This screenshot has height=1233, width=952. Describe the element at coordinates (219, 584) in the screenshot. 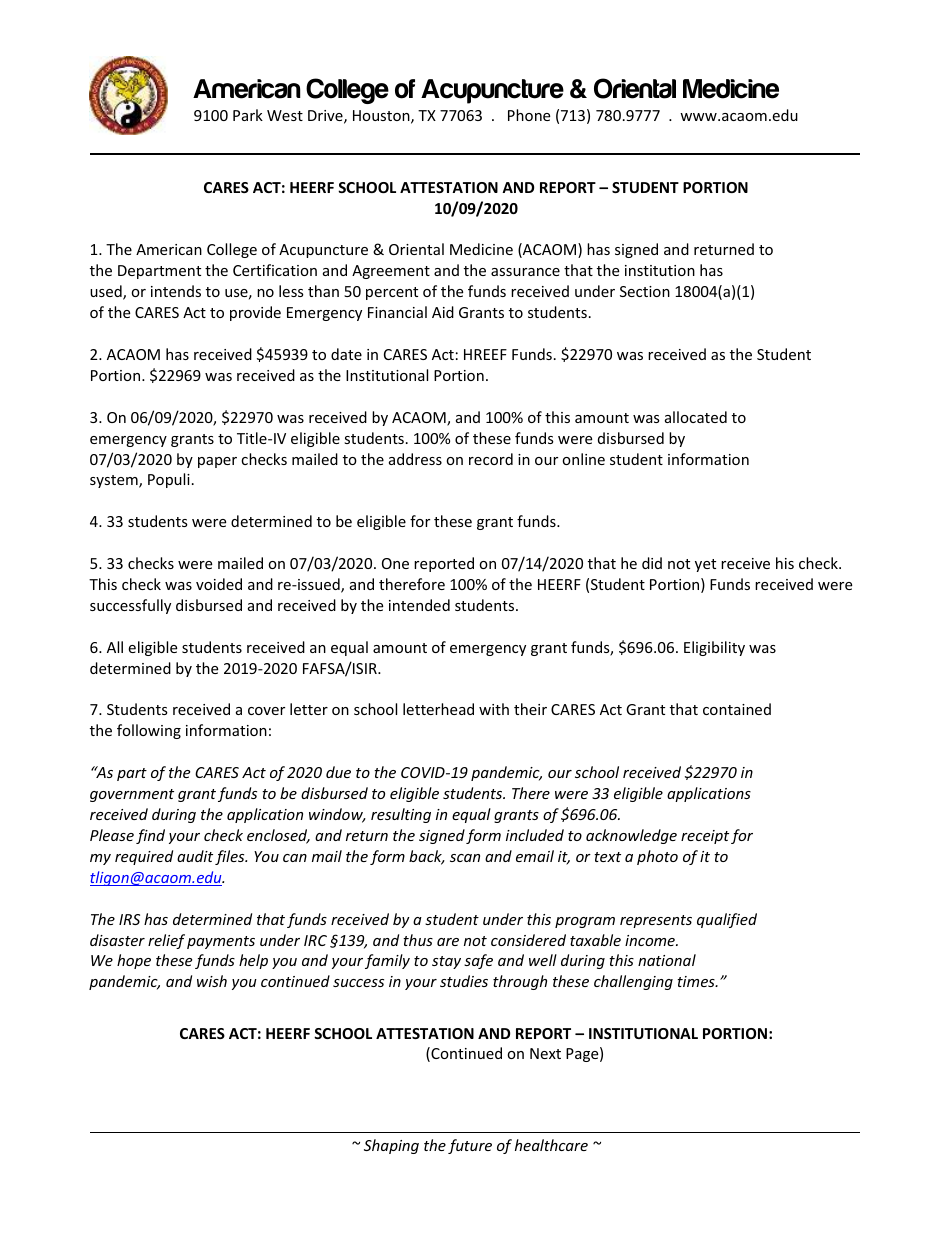

I see `voided` at that location.
